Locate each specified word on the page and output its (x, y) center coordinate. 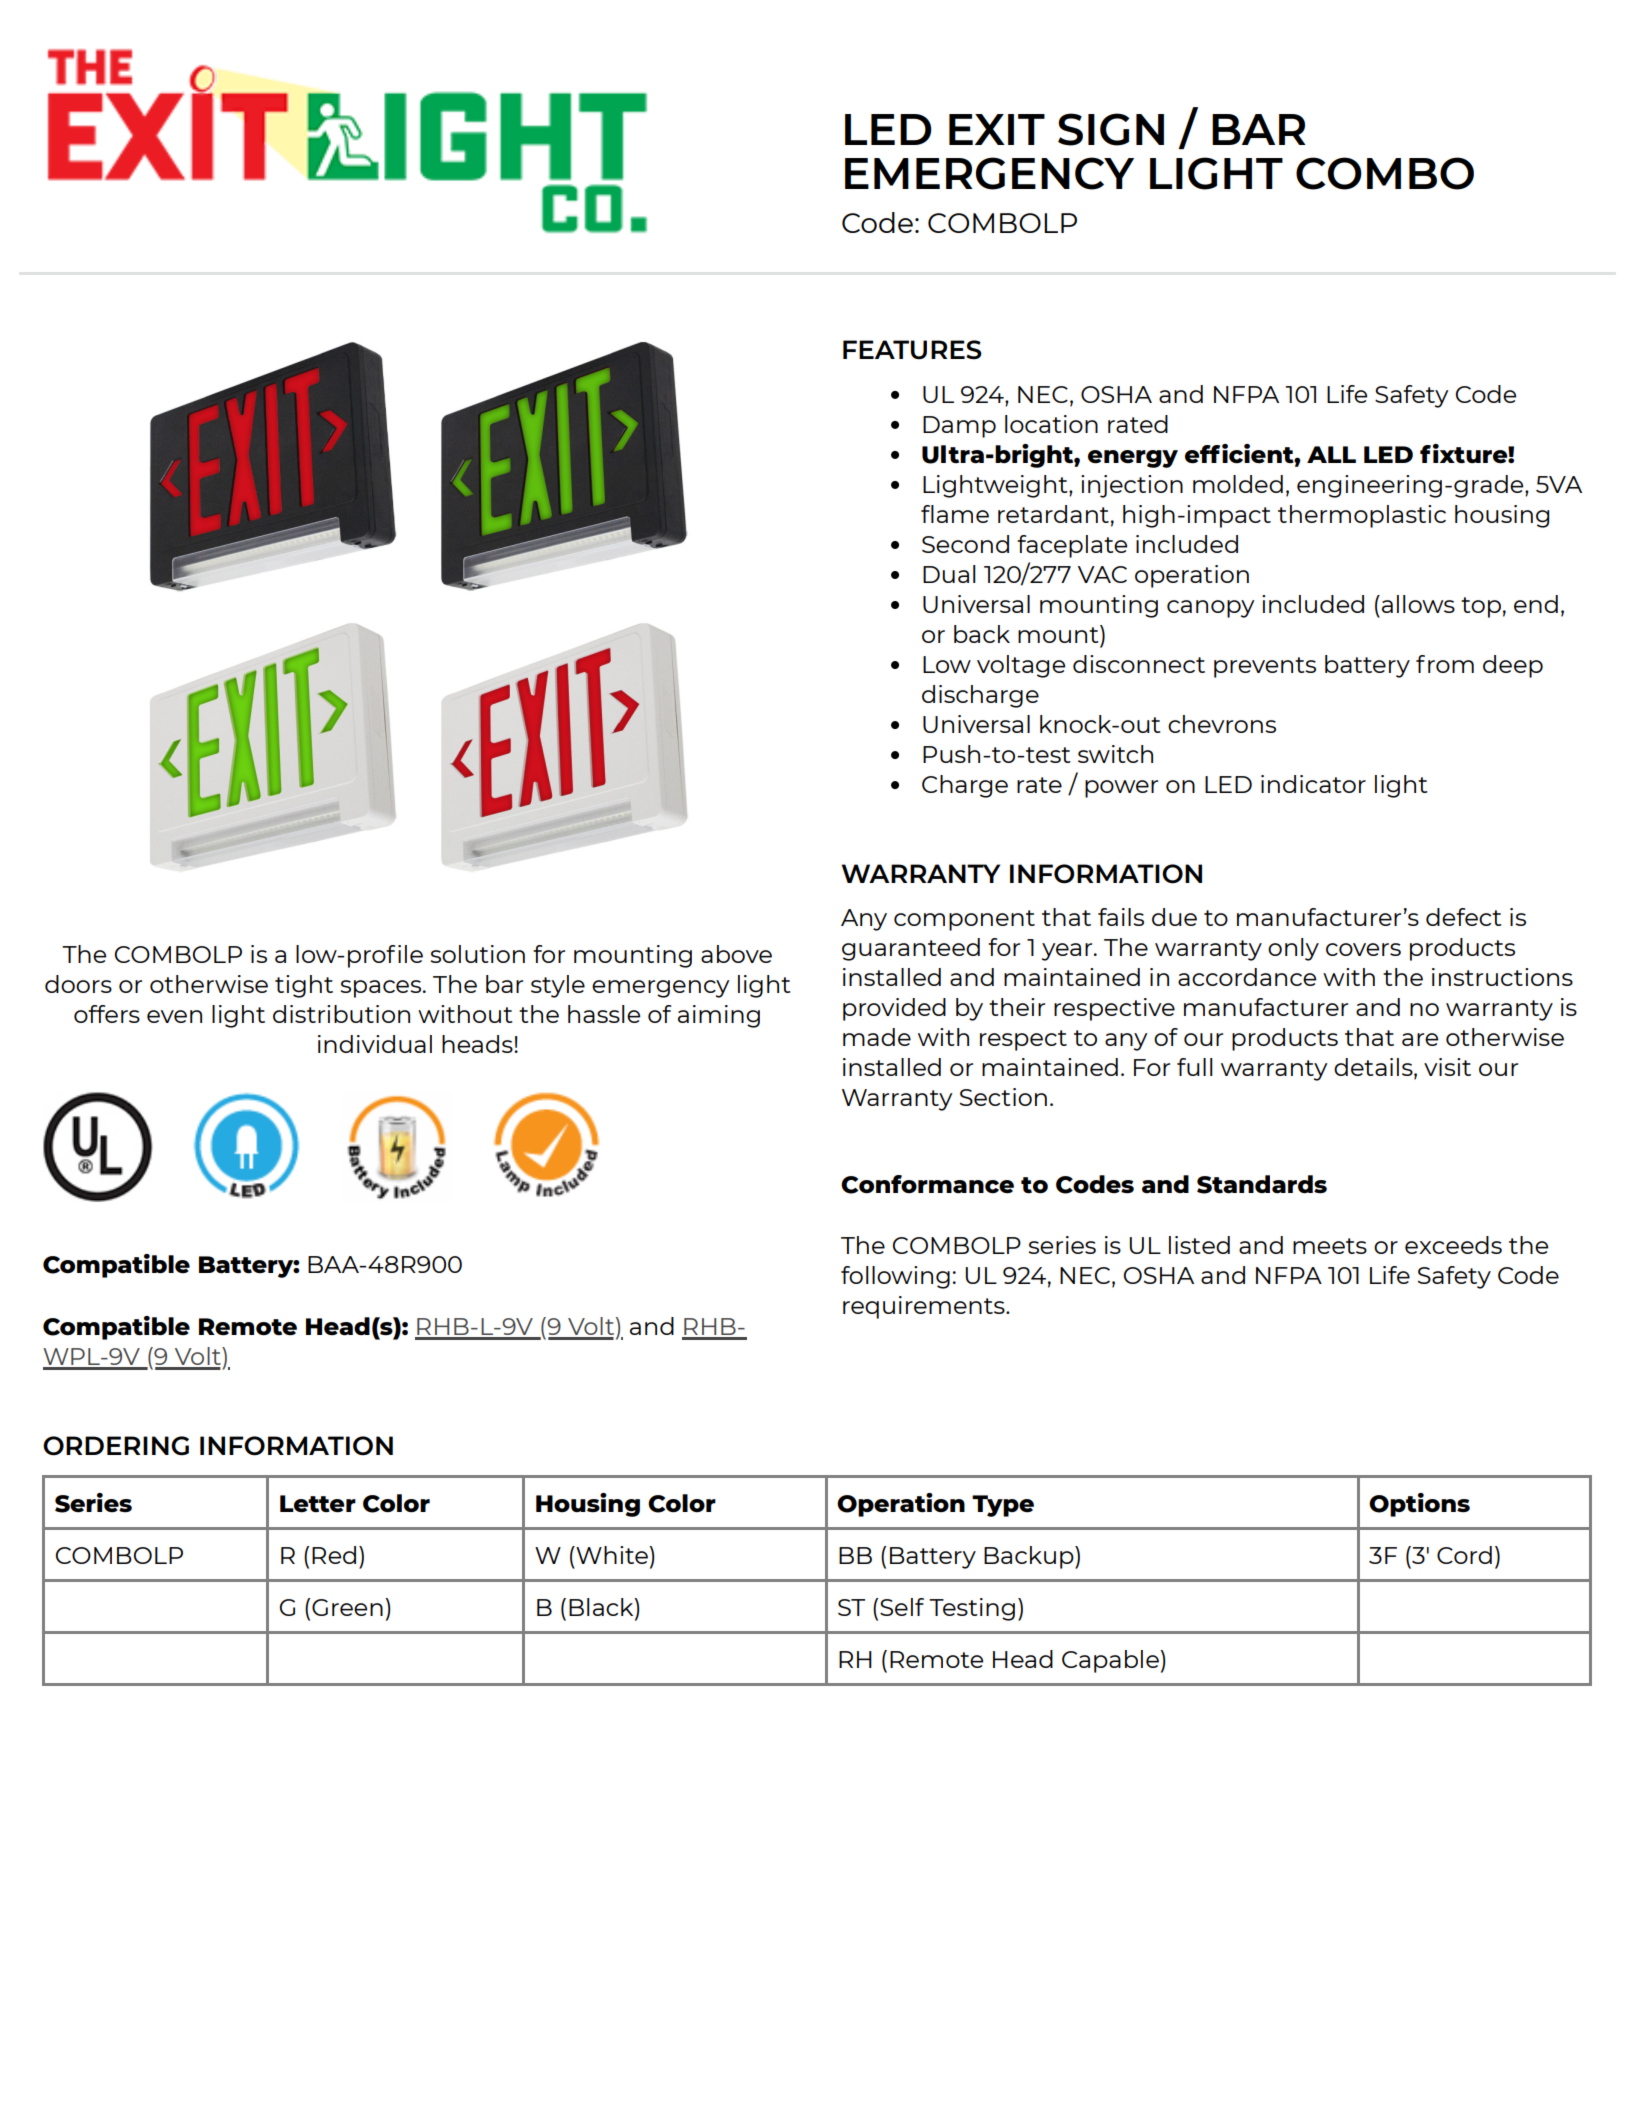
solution (477, 954)
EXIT (997, 129)
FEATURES (912, 350)
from (1445, 664)
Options (1419, 1505)
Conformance (927, 1184)
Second (965, 544)
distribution (341, 1014)
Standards (1262, 1184)
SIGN (1111, 129)
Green (347, 1607)
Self (902, 1607)
